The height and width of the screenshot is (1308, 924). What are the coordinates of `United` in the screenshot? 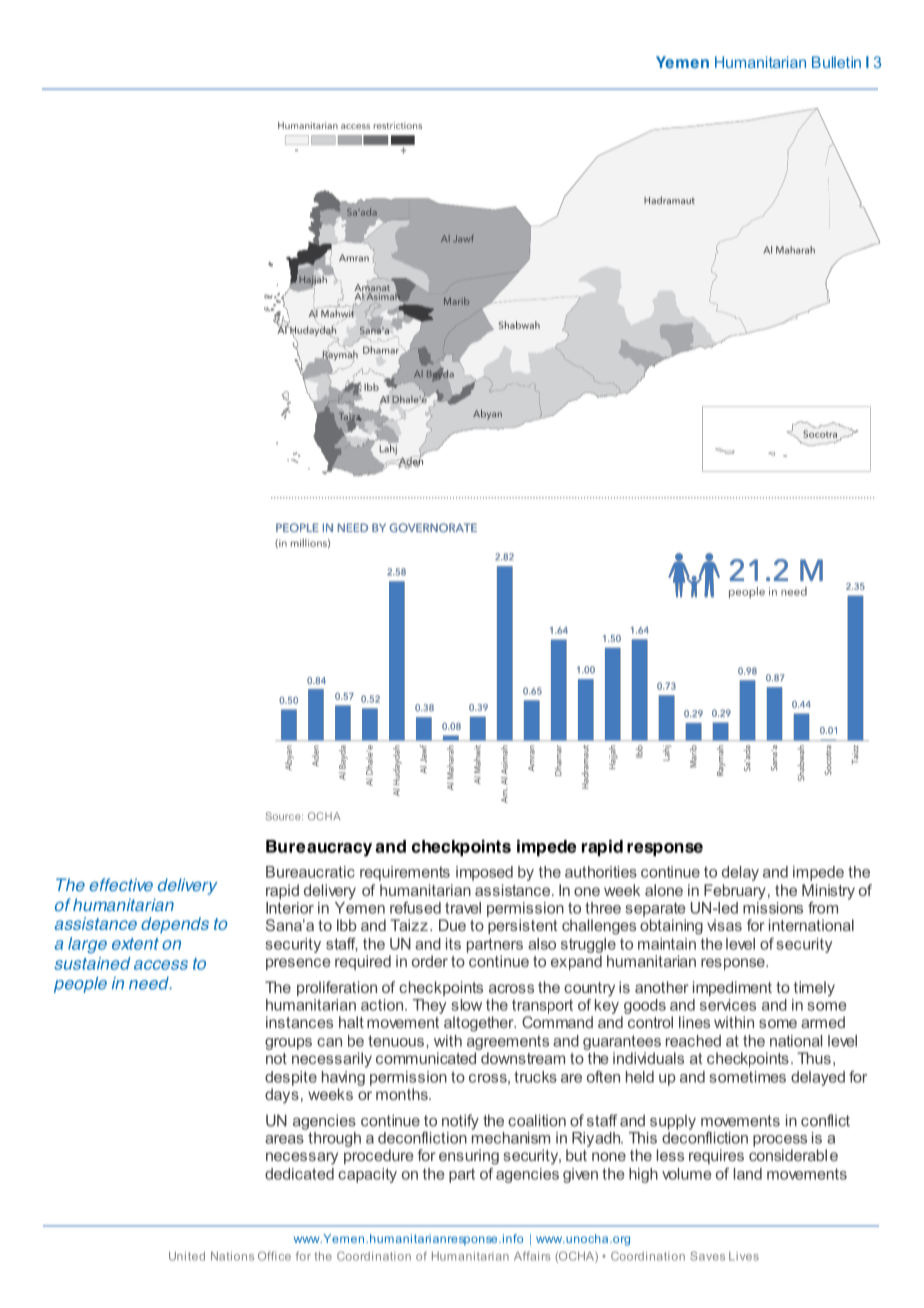 It's located at (187, 1256).
